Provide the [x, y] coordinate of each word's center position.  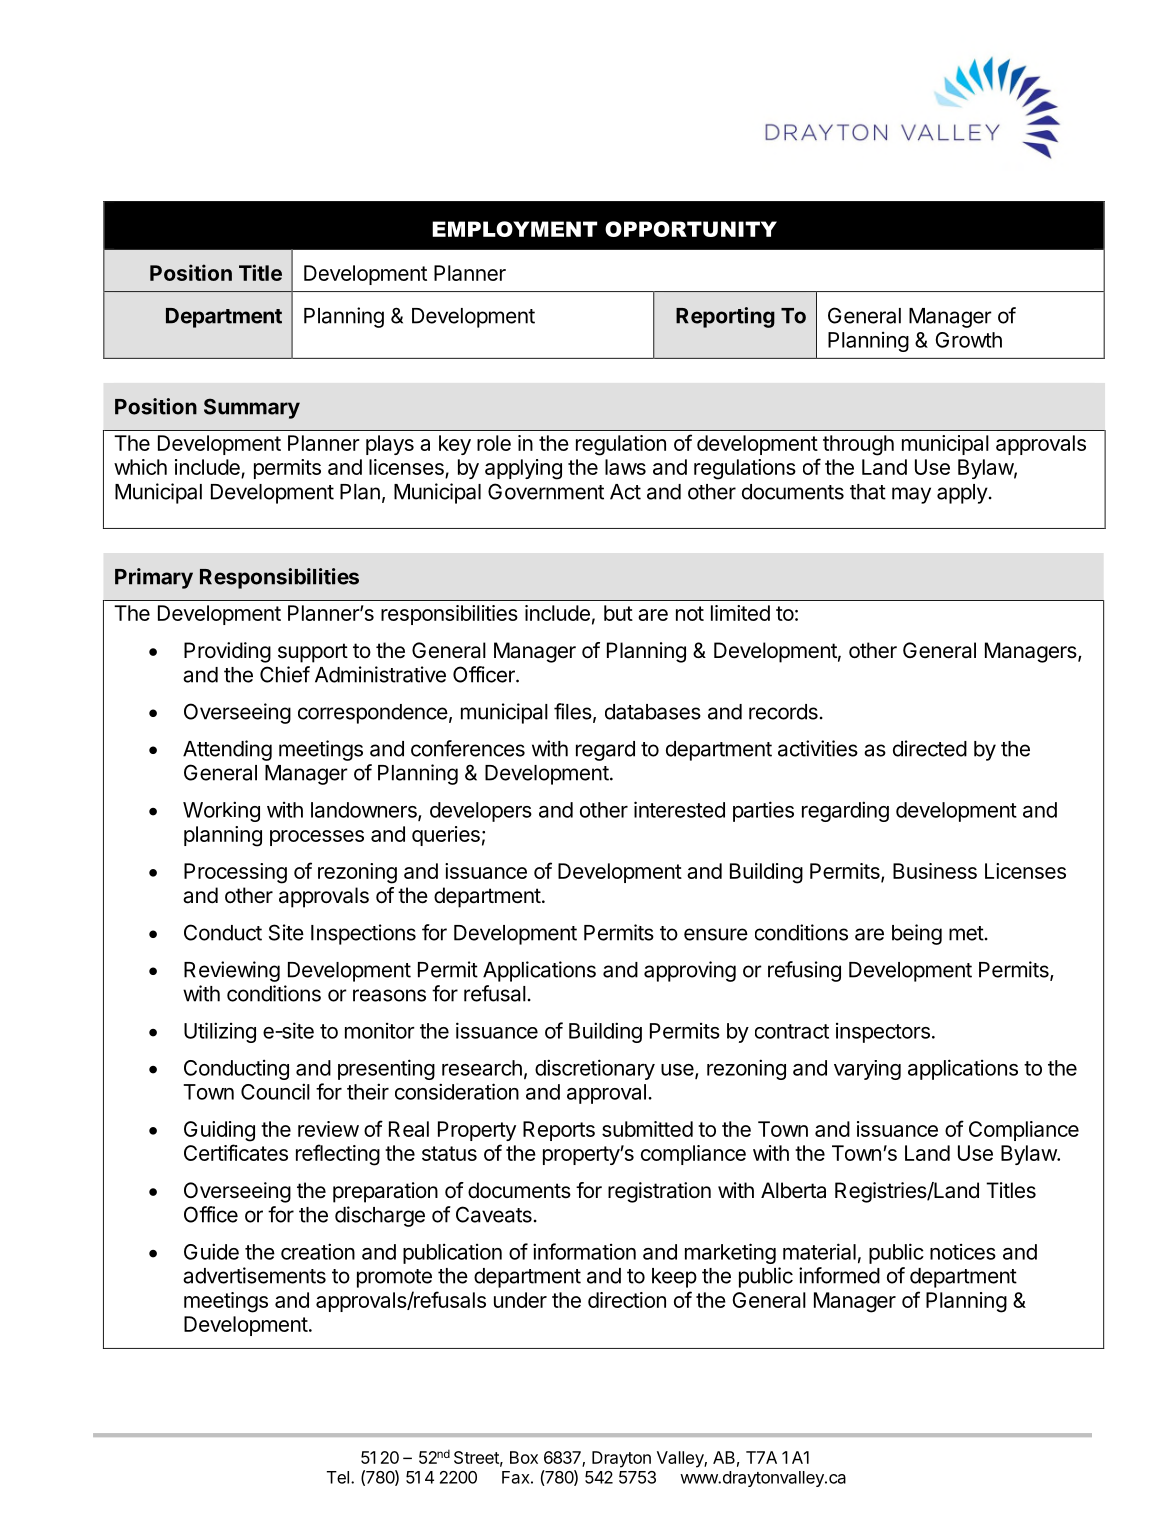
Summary [252, 408]
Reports [559, 1131]
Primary [154, 578]
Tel [338, 1477]
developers [481, 812]
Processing [235, 873]
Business [935, 871]
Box [524, 1457]
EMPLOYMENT [514, 229]
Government [546, 491]
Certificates [236, 1152]
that [868, 492]
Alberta [793, 1190]
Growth [968, 340]
